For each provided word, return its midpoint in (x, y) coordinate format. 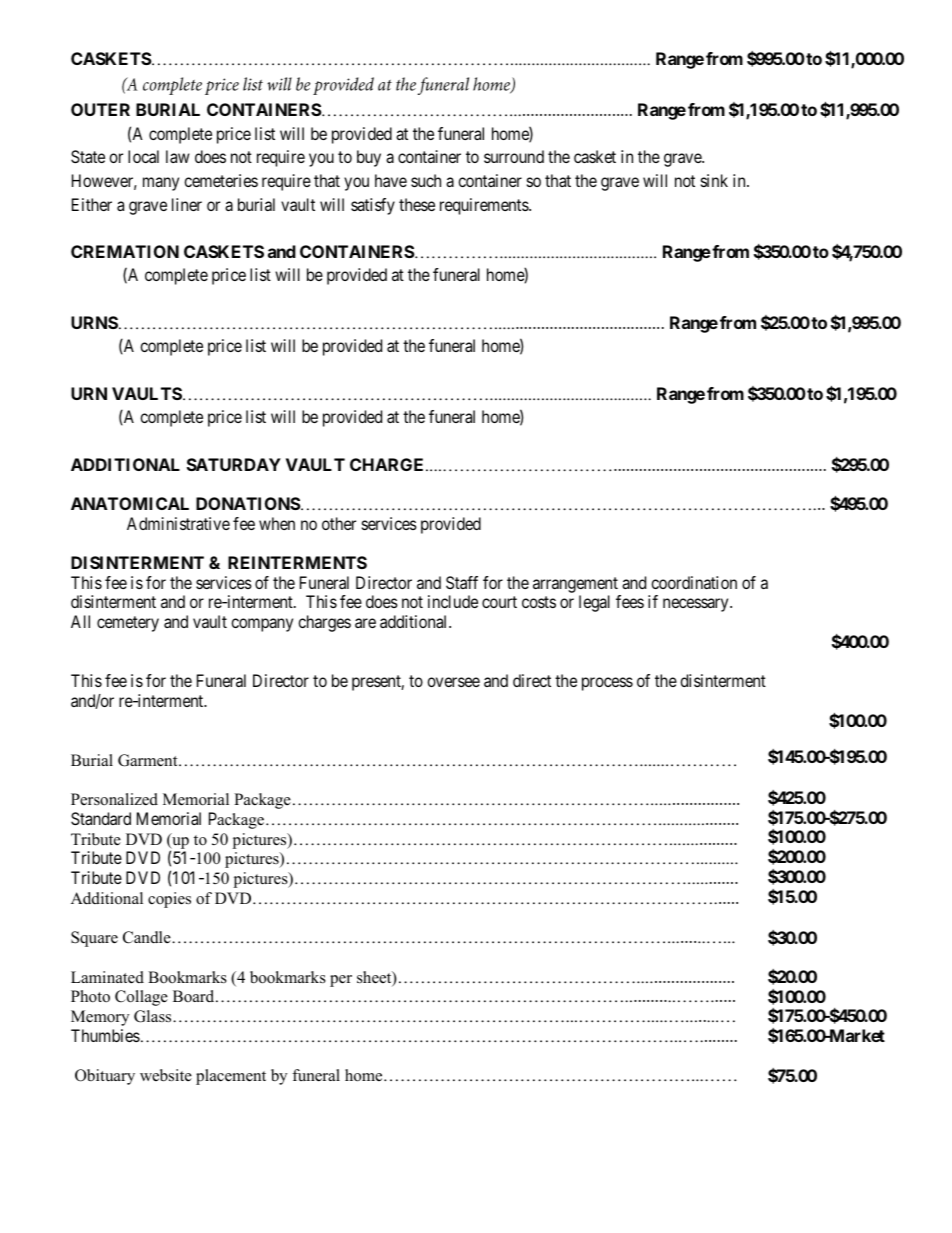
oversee (453, 682)
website (166, 1075)
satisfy (373, 206)
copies (169, 900)
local (143, 156)
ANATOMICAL (130, 503)
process (607, 684)
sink (714, 180)
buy (369, 158)
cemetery (128, 624)
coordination (694, 582)
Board (195, 996)
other (339, 523)
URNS (94, 322)
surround (514, 156)
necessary (697, 605)
